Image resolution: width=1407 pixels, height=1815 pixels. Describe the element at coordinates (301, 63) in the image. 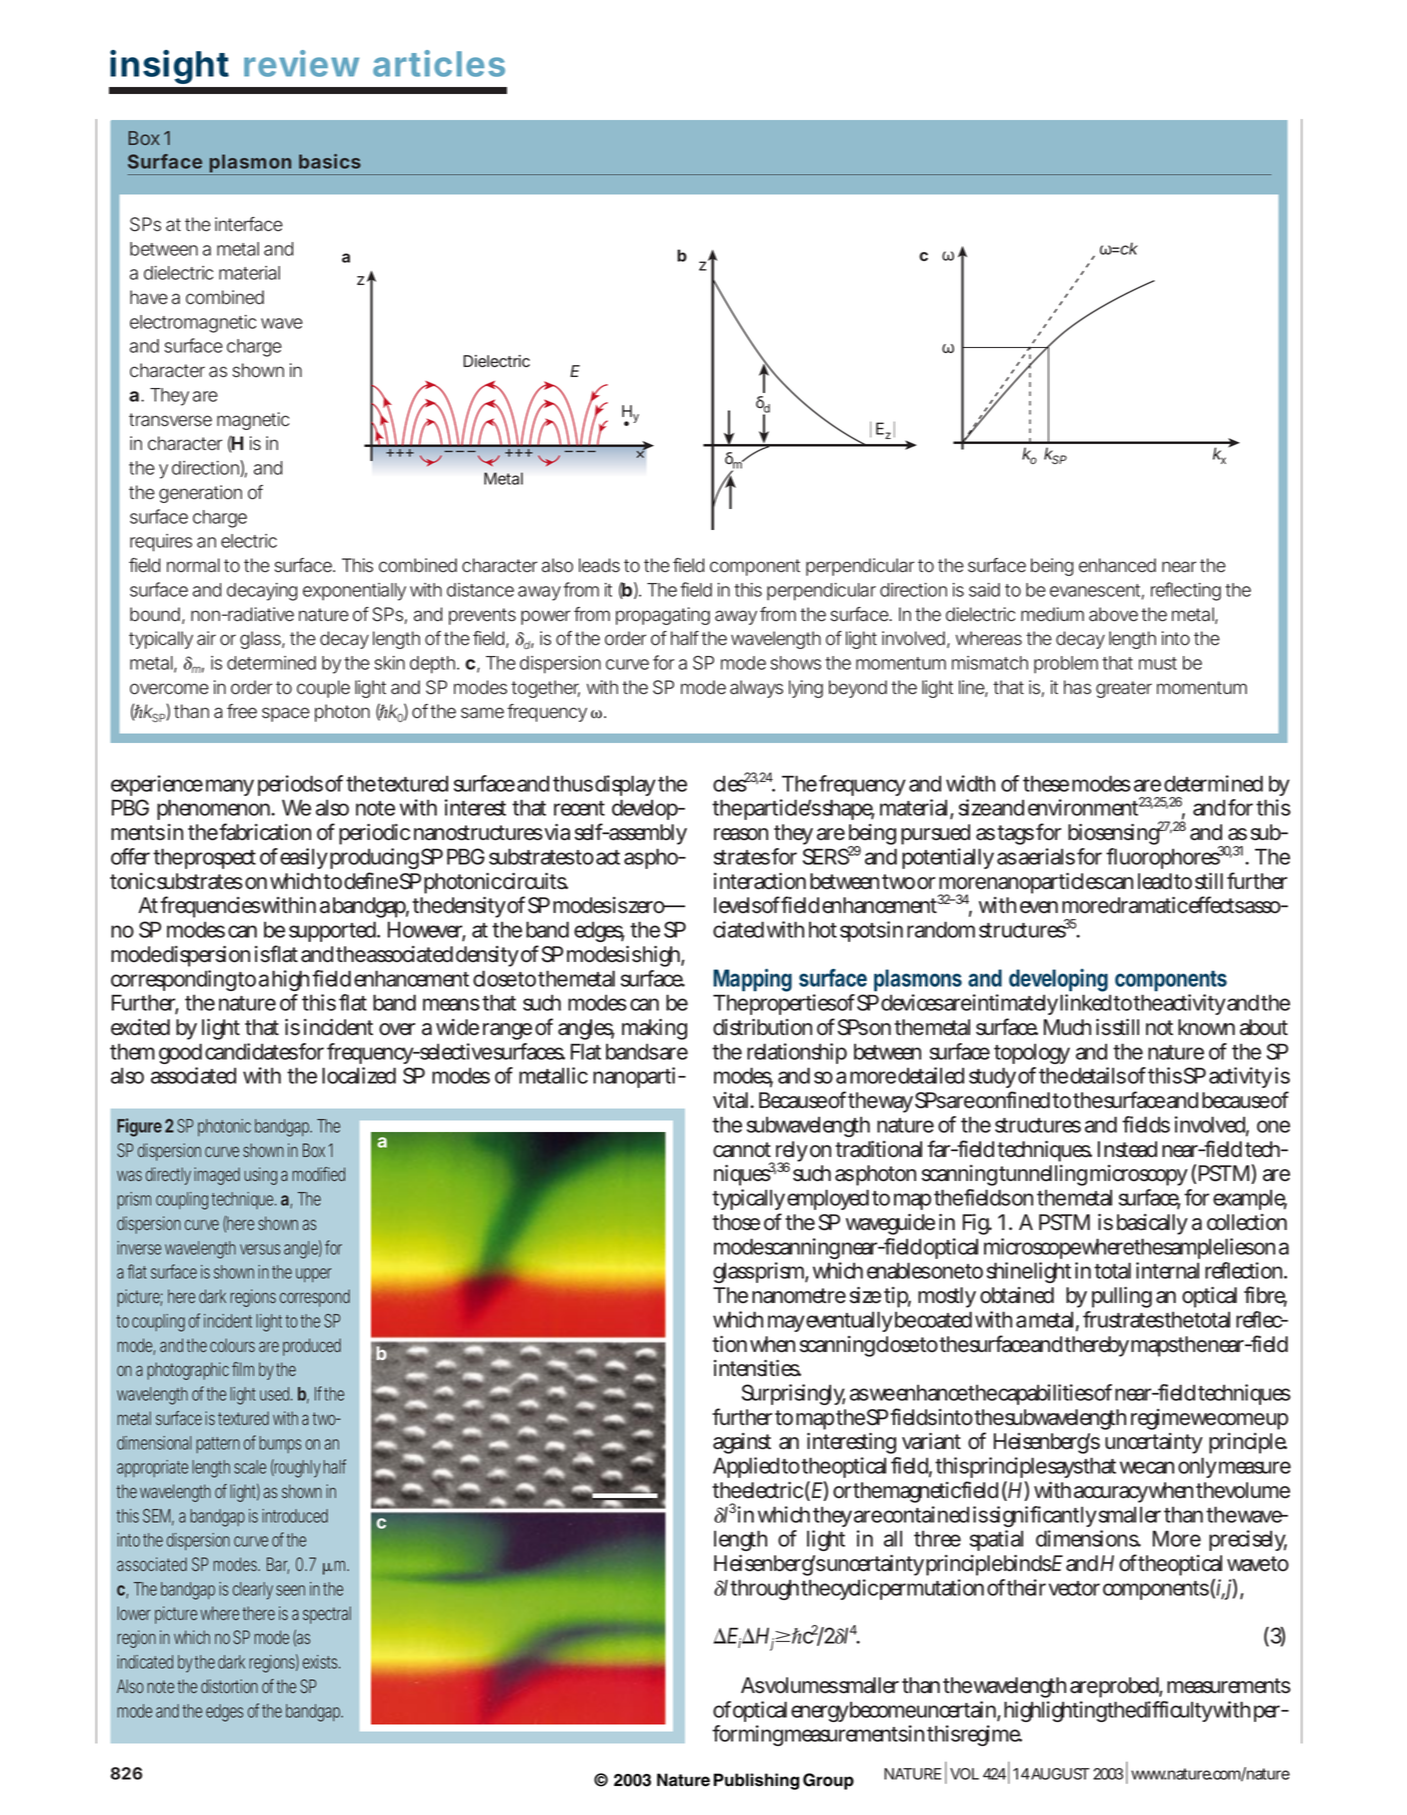

I see `review` at that location.
